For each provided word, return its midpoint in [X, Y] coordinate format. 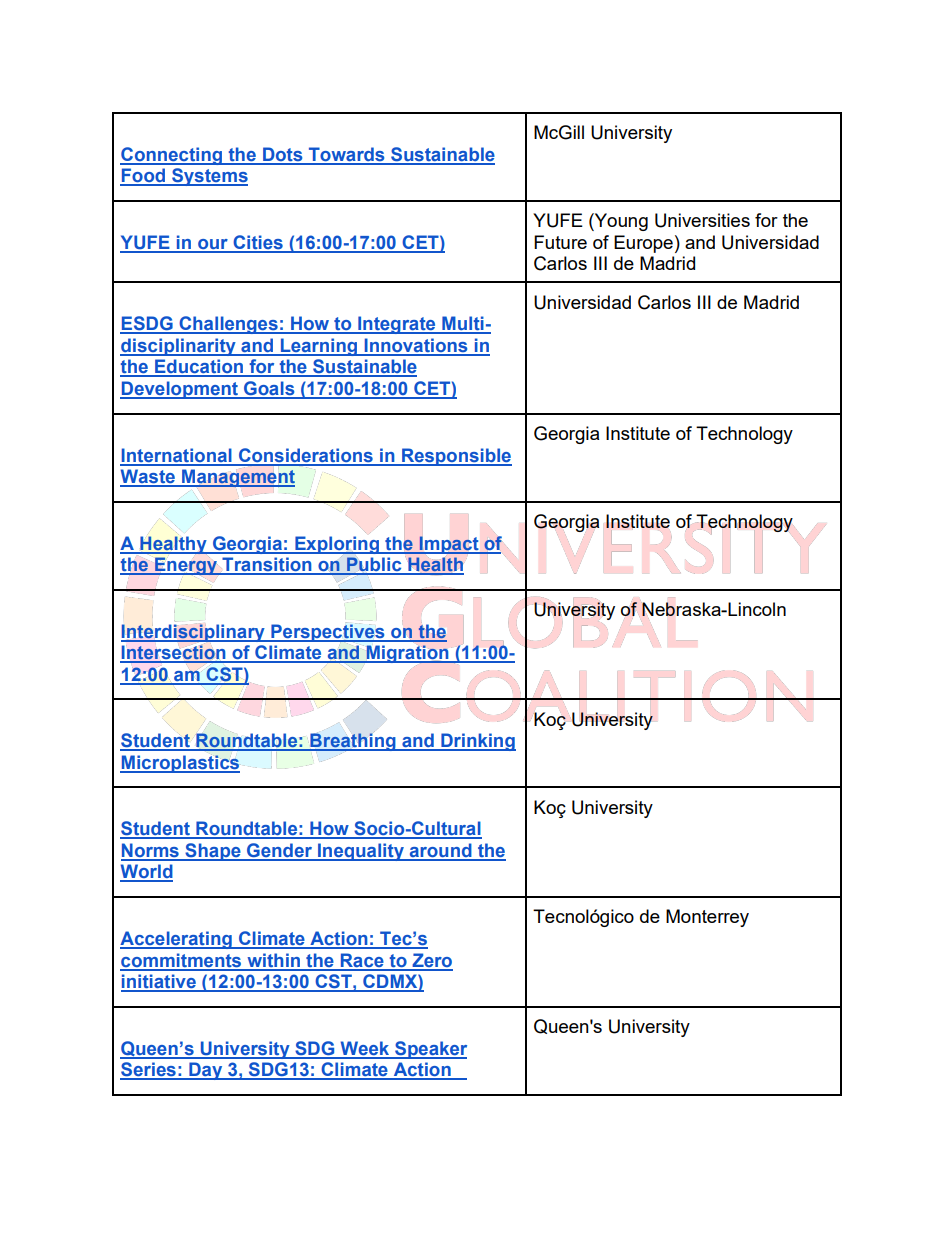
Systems [209, 177]
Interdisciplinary [194, 633]
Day [206, 1071]
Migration [407, 654]
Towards [346, 155]
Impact [449, 545]
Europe [643, 244]
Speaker [430, 1050]
